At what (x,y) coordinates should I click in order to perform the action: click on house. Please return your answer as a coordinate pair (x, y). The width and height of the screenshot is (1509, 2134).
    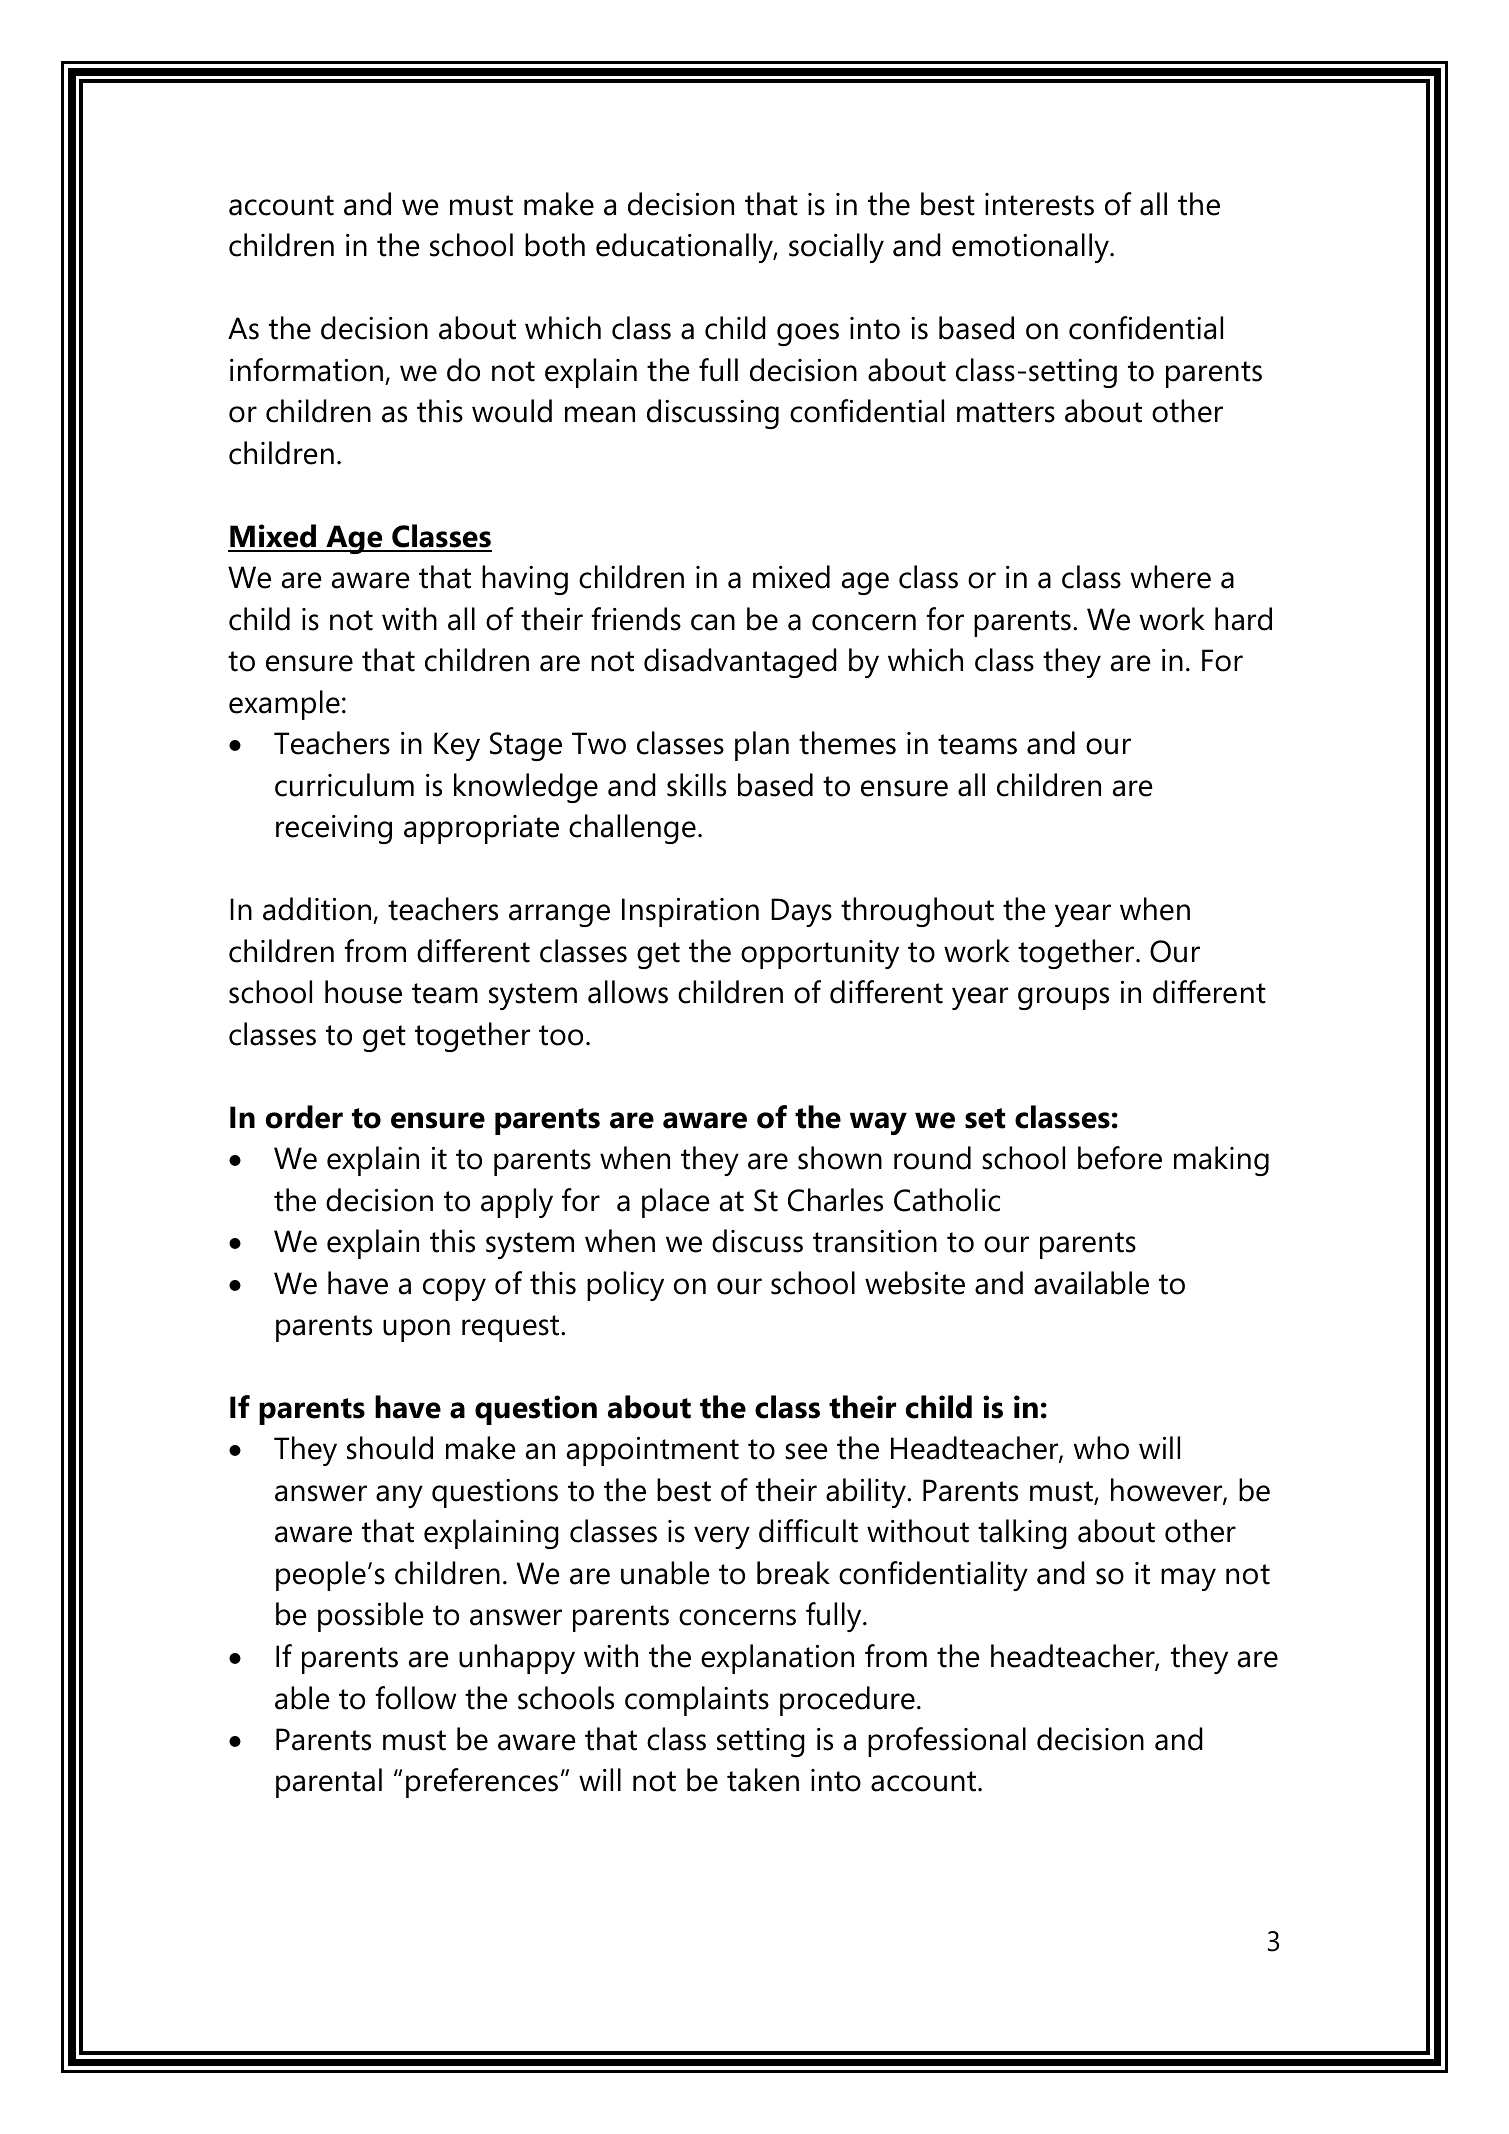
    Looking at the image, I should click on (363, 992).
